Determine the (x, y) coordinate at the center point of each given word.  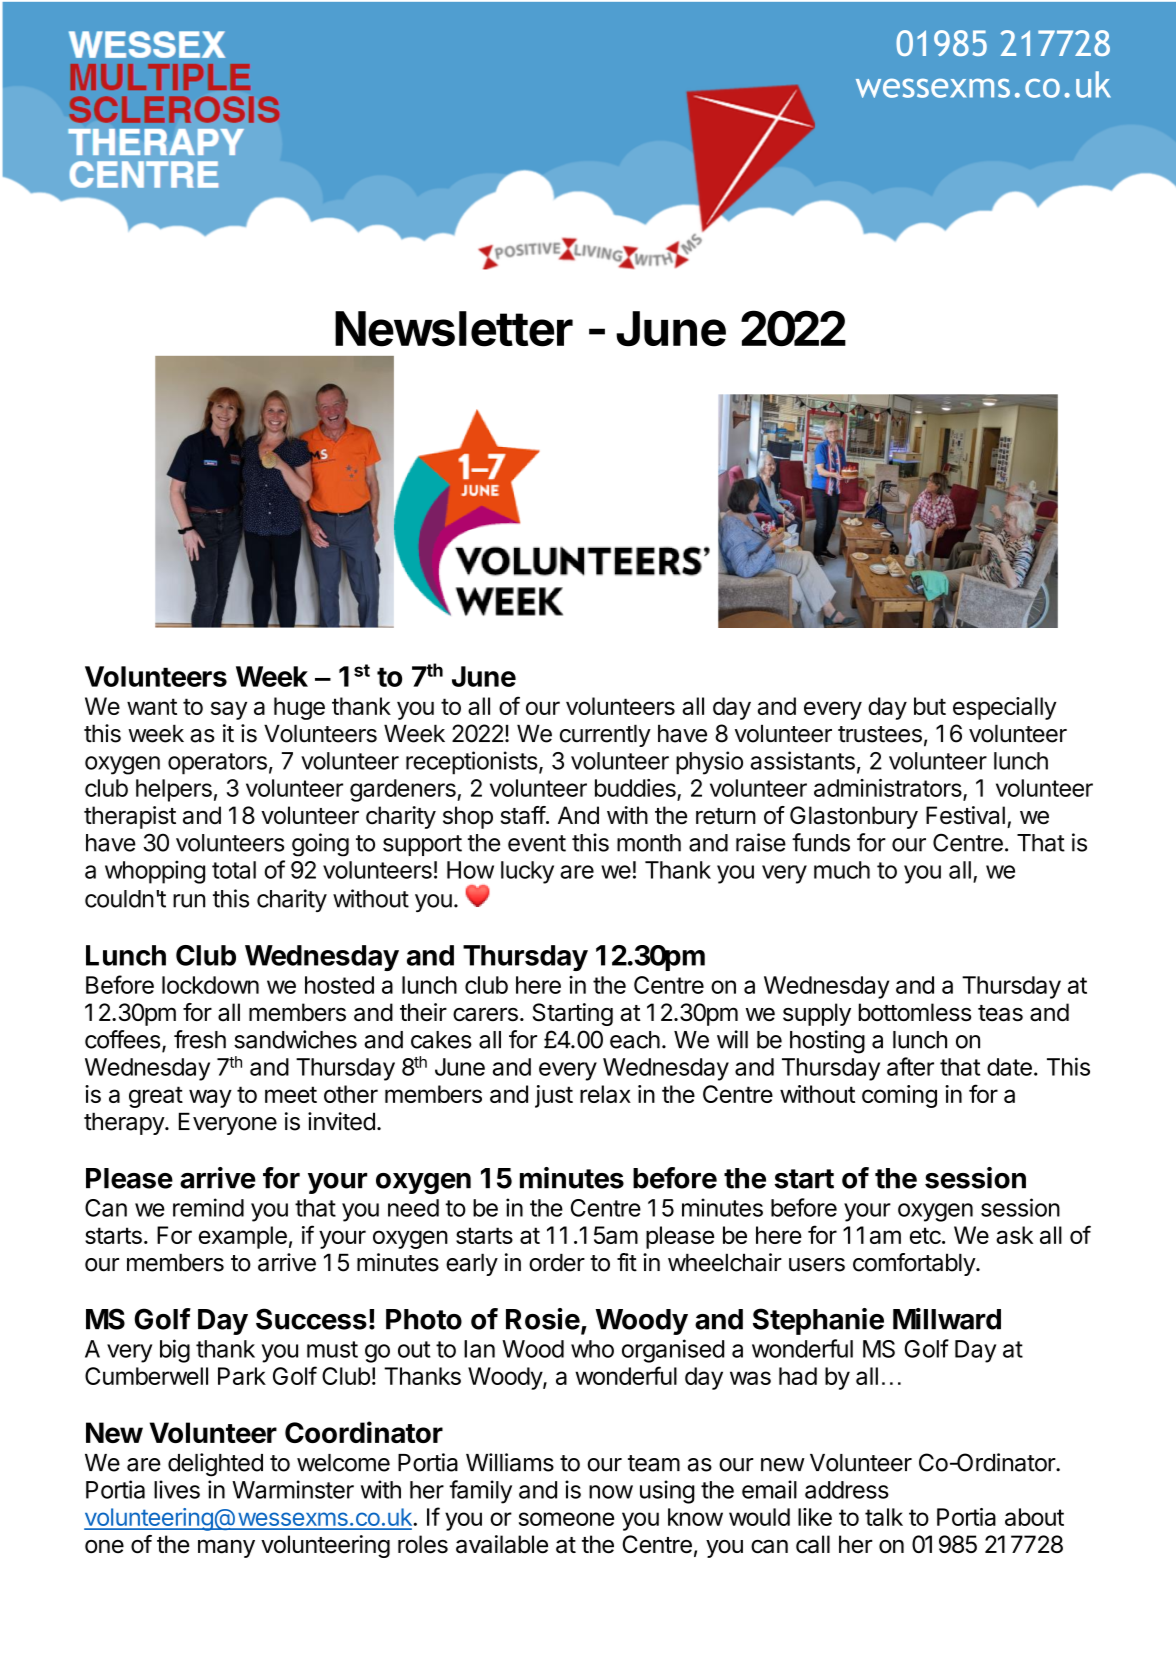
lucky (527, 872)
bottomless (915, 1012)
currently (605, 735)
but (930, 706)
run (189, 901)
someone (566, 1519)
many (226, 1548)
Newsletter (454, 329)
